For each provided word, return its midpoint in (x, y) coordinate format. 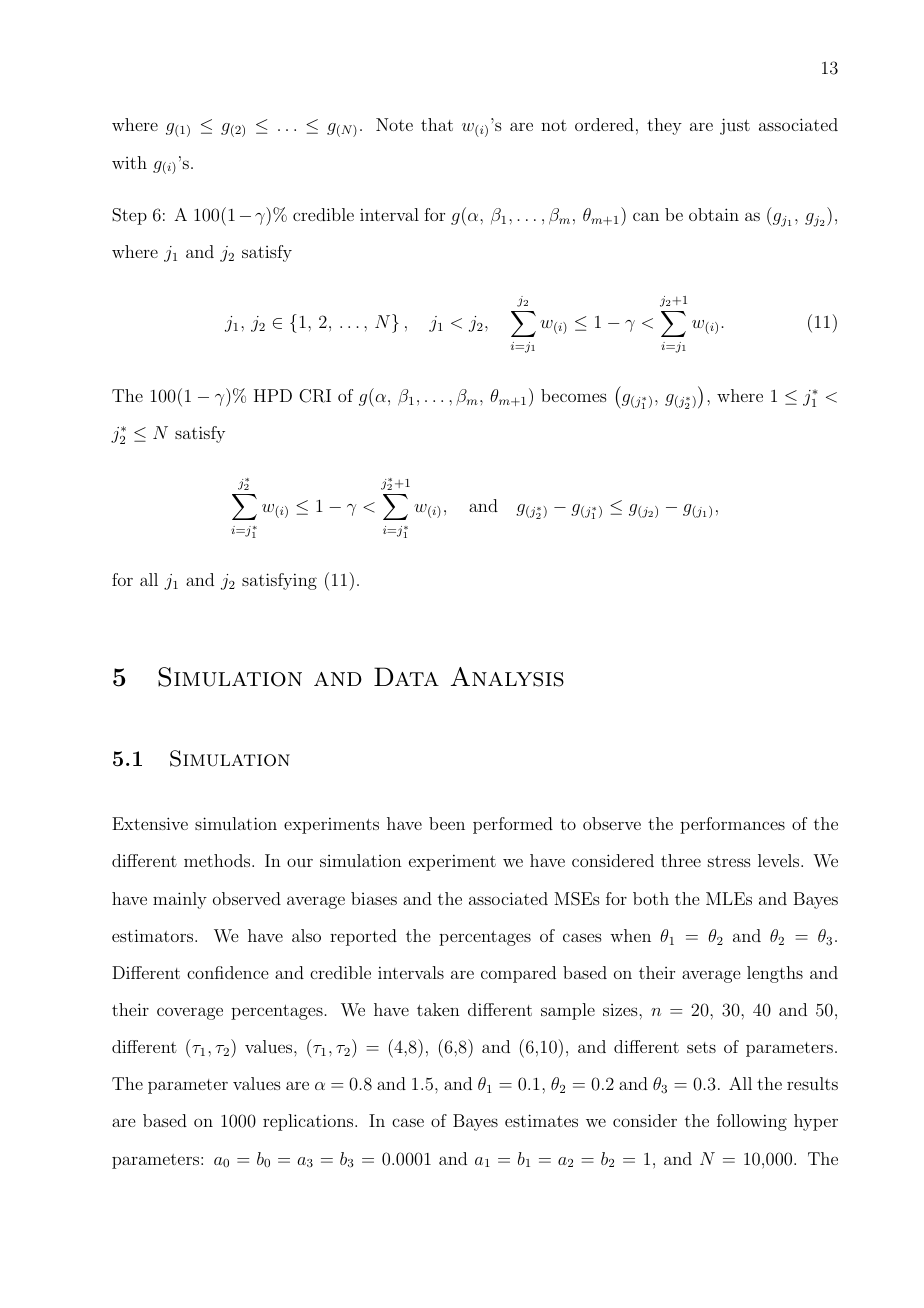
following (752, 1122)
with (129, 162)
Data (406, 676)
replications (309, 1122)
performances (732, 825)
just (735, 126)
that (437, 124)
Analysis (507, 677)
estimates (541, 1120)
